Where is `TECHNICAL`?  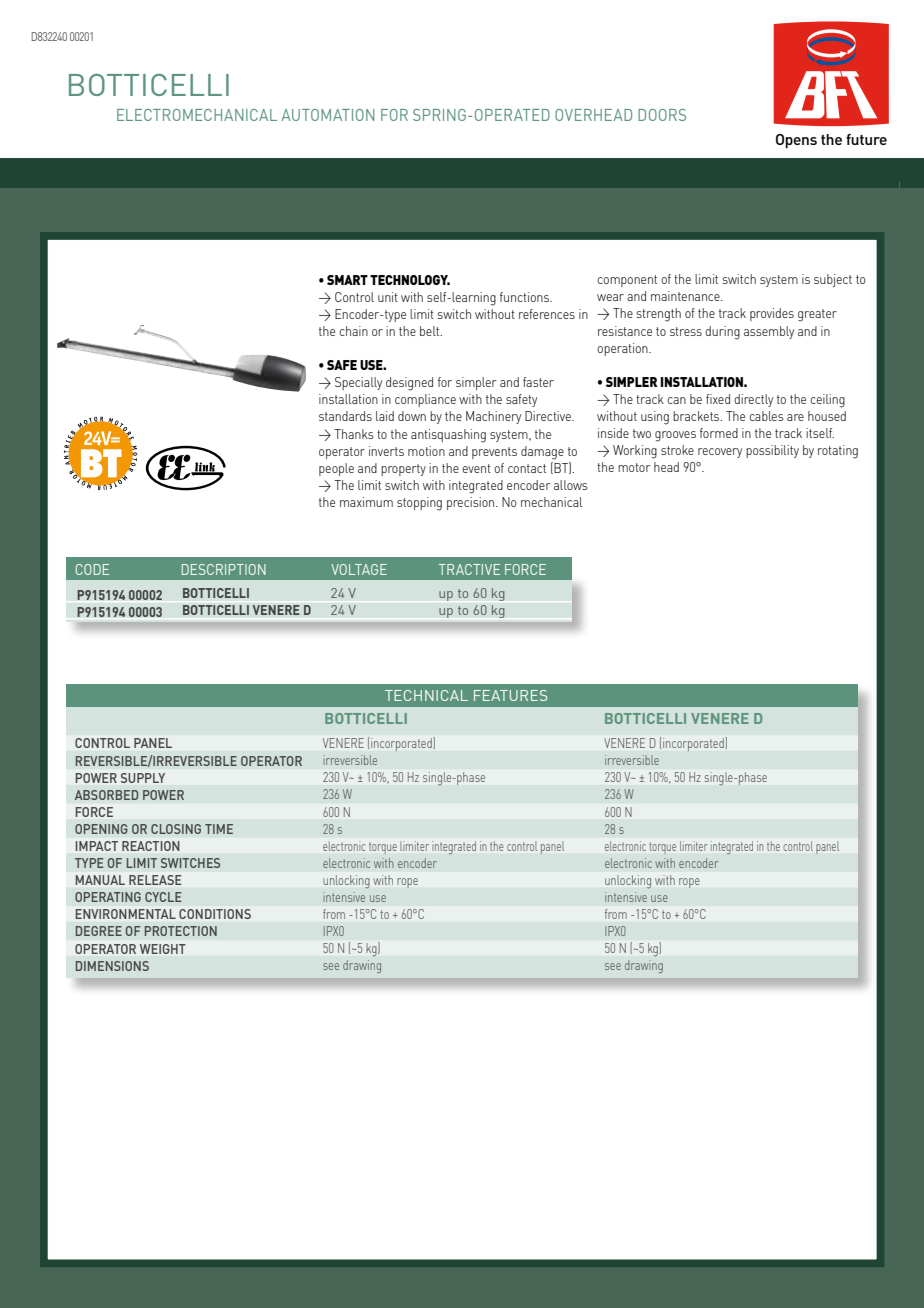
TECHNICAL is located at coordinates (426, 695).
